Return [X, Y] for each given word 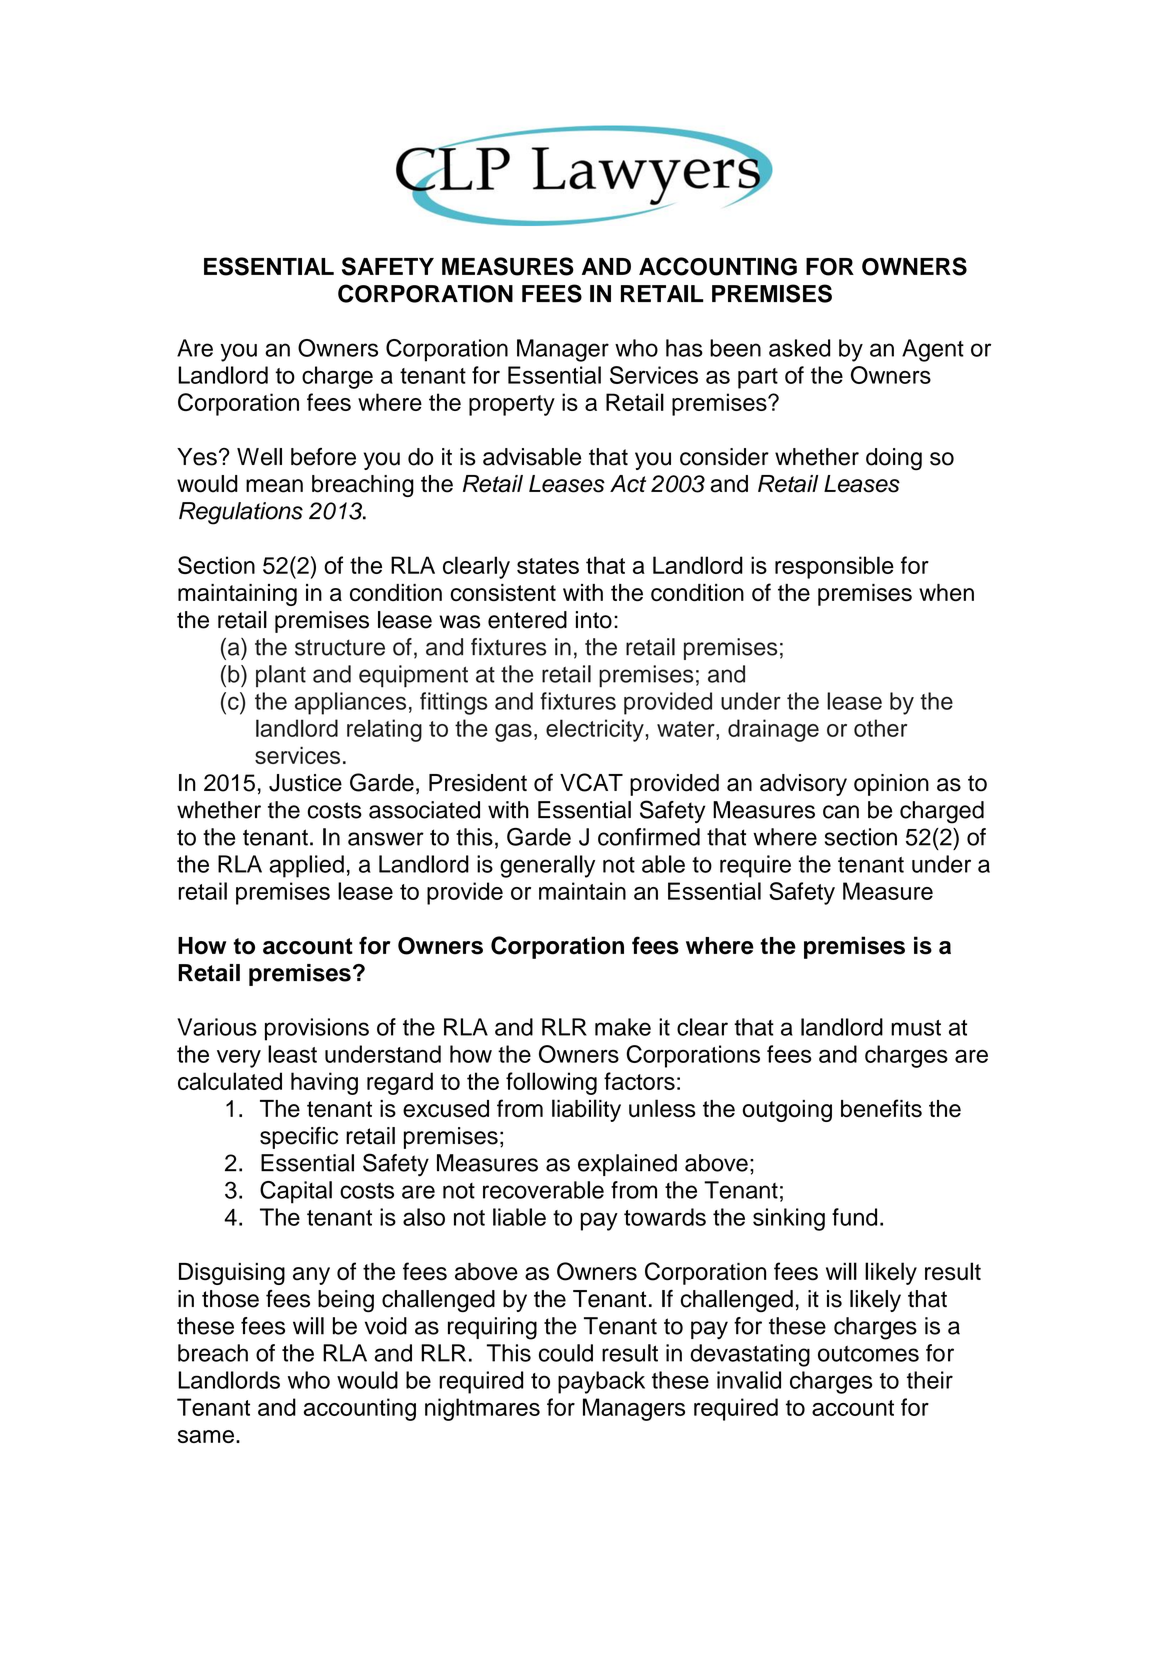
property [512, 405]
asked [799, 348]
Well [259, 457]
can [841, 812]
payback [601, 1382]
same [206, 1436]
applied [306, 866]
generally [547, 866]
